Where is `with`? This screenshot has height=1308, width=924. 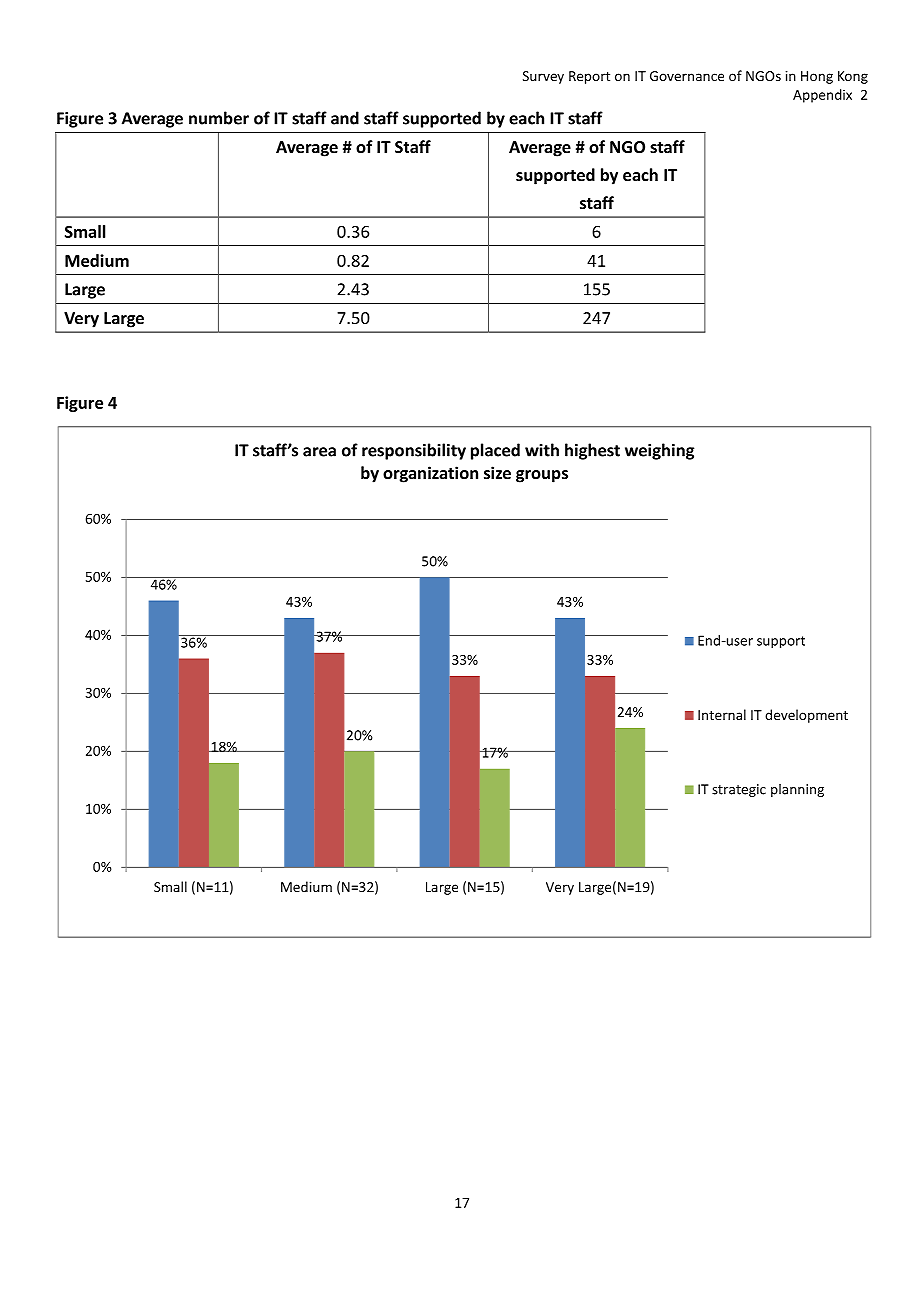 with is located at coordinates (542, 450).
